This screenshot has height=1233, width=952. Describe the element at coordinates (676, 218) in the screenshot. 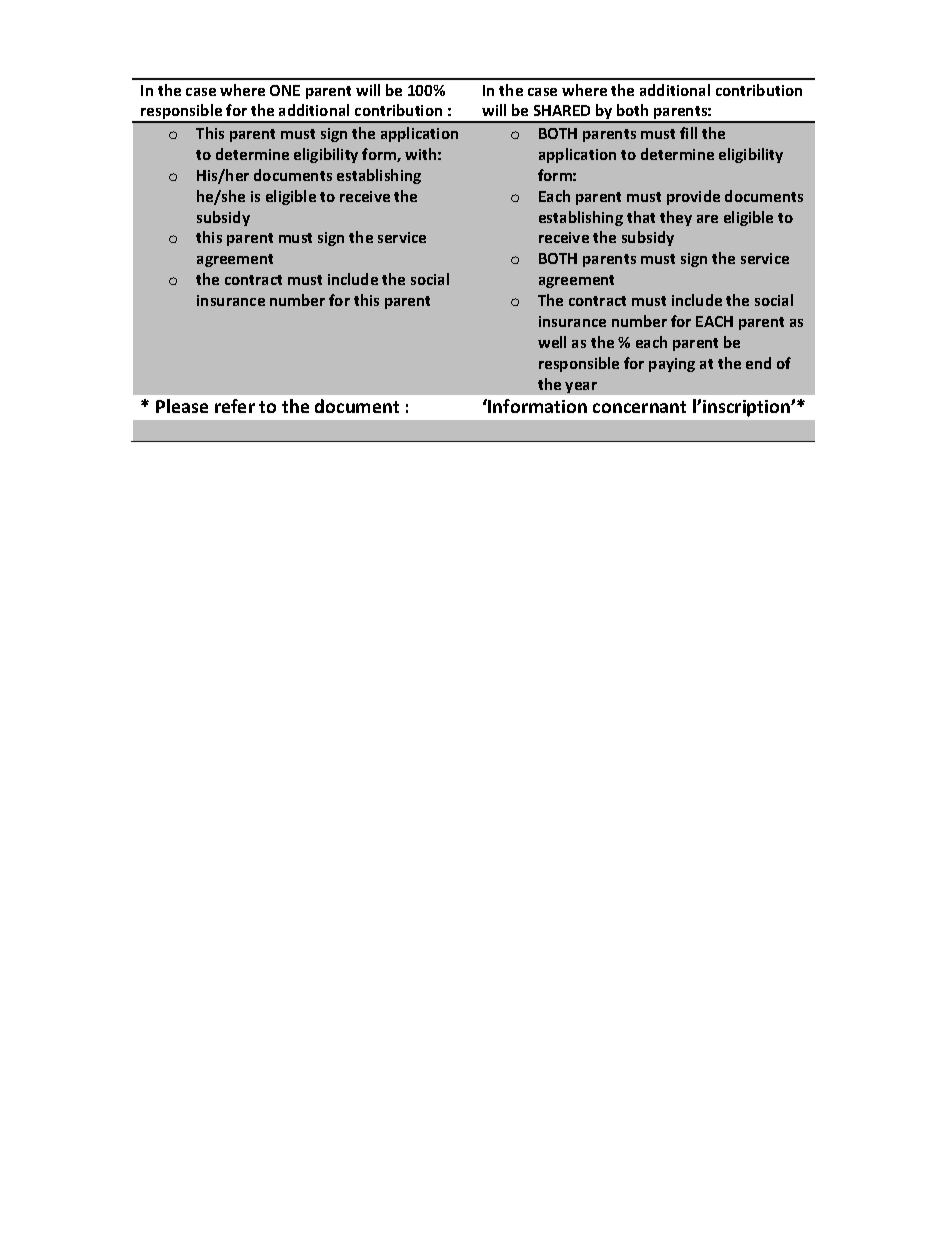

I see `they` at that location.
